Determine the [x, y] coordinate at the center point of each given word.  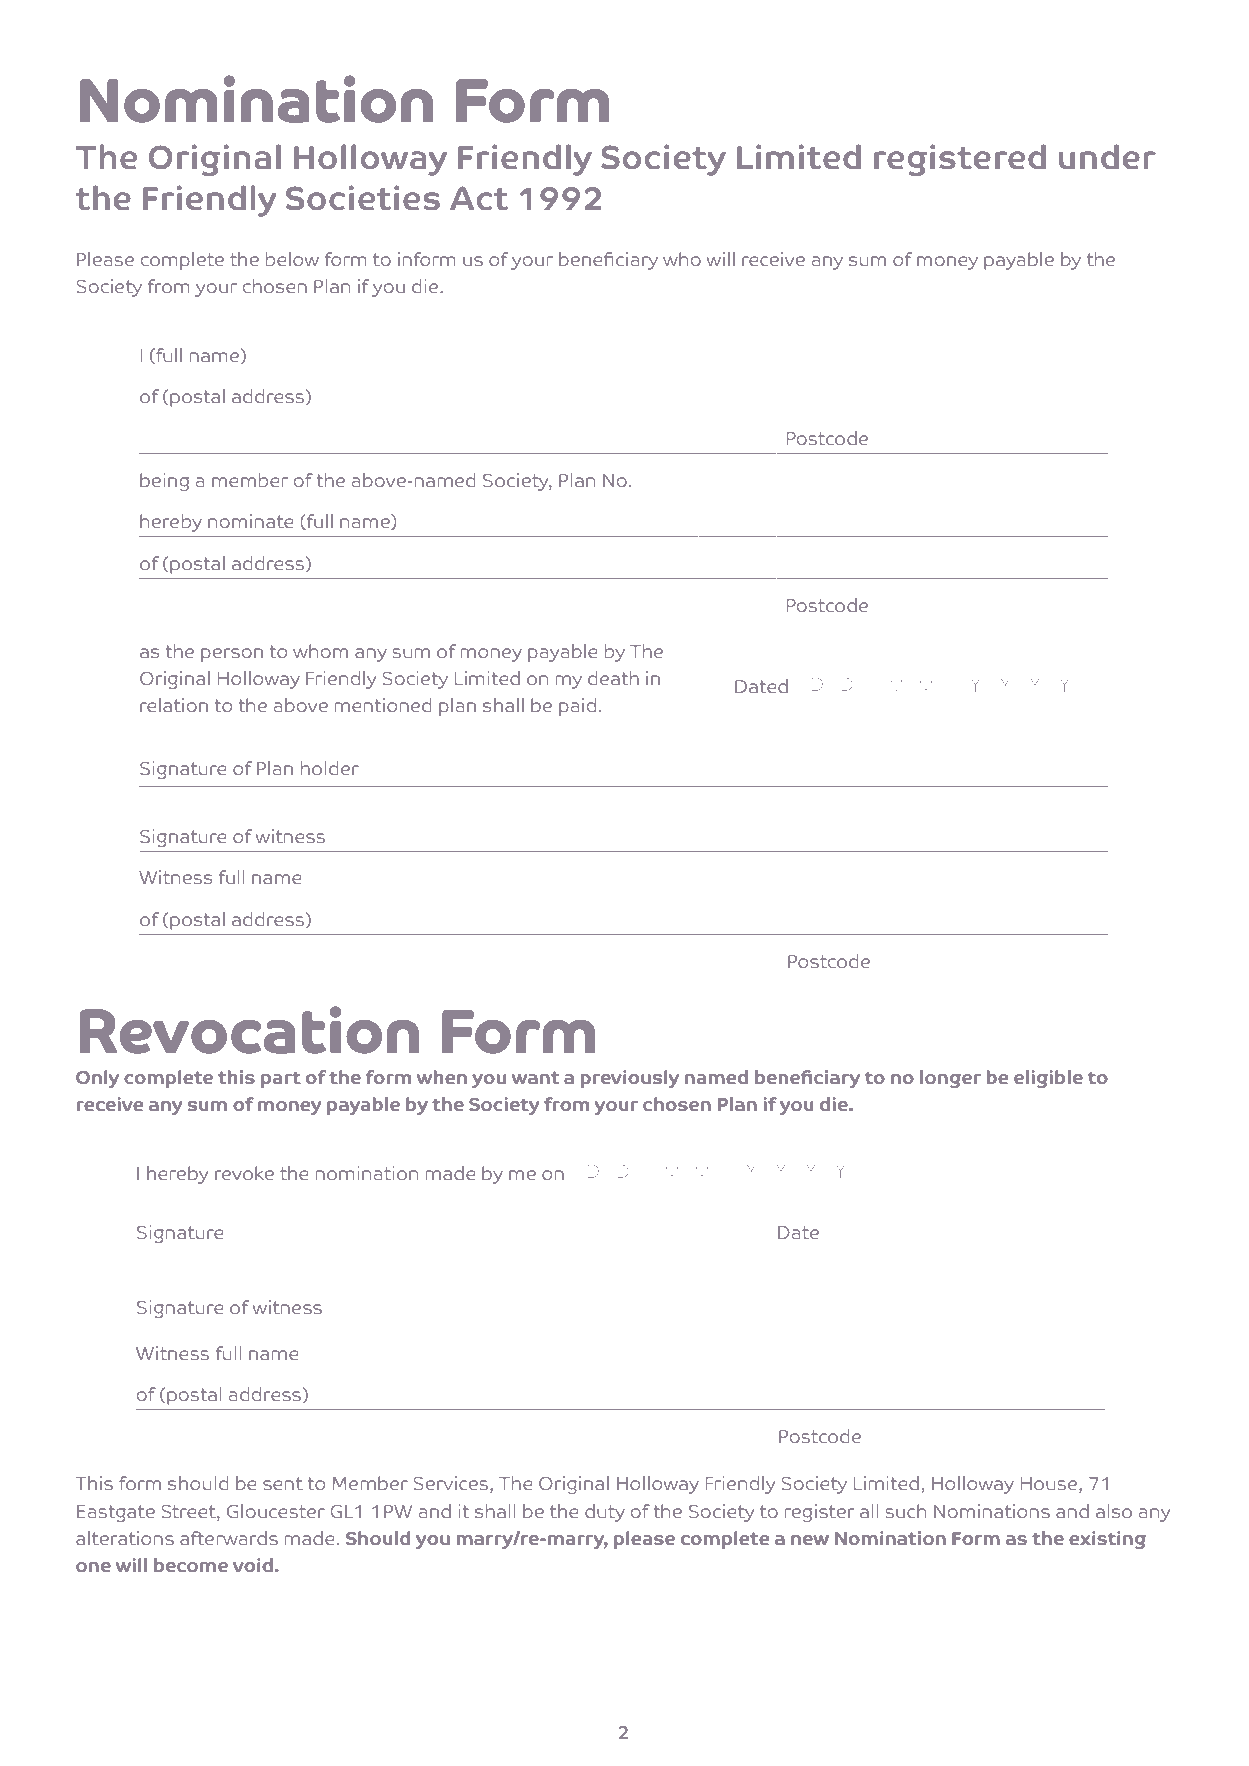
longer [950, 1079]
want [535, 1078]
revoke [244, 1173]
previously [630, 1079]
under [1107, 157]
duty [605, 1513]
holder [330, 768]
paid [577, 707]
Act [479, 198]
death [613, 678]
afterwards [229, 1538]
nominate [250, 521]
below [292, 259]
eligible [1048, 1079]
